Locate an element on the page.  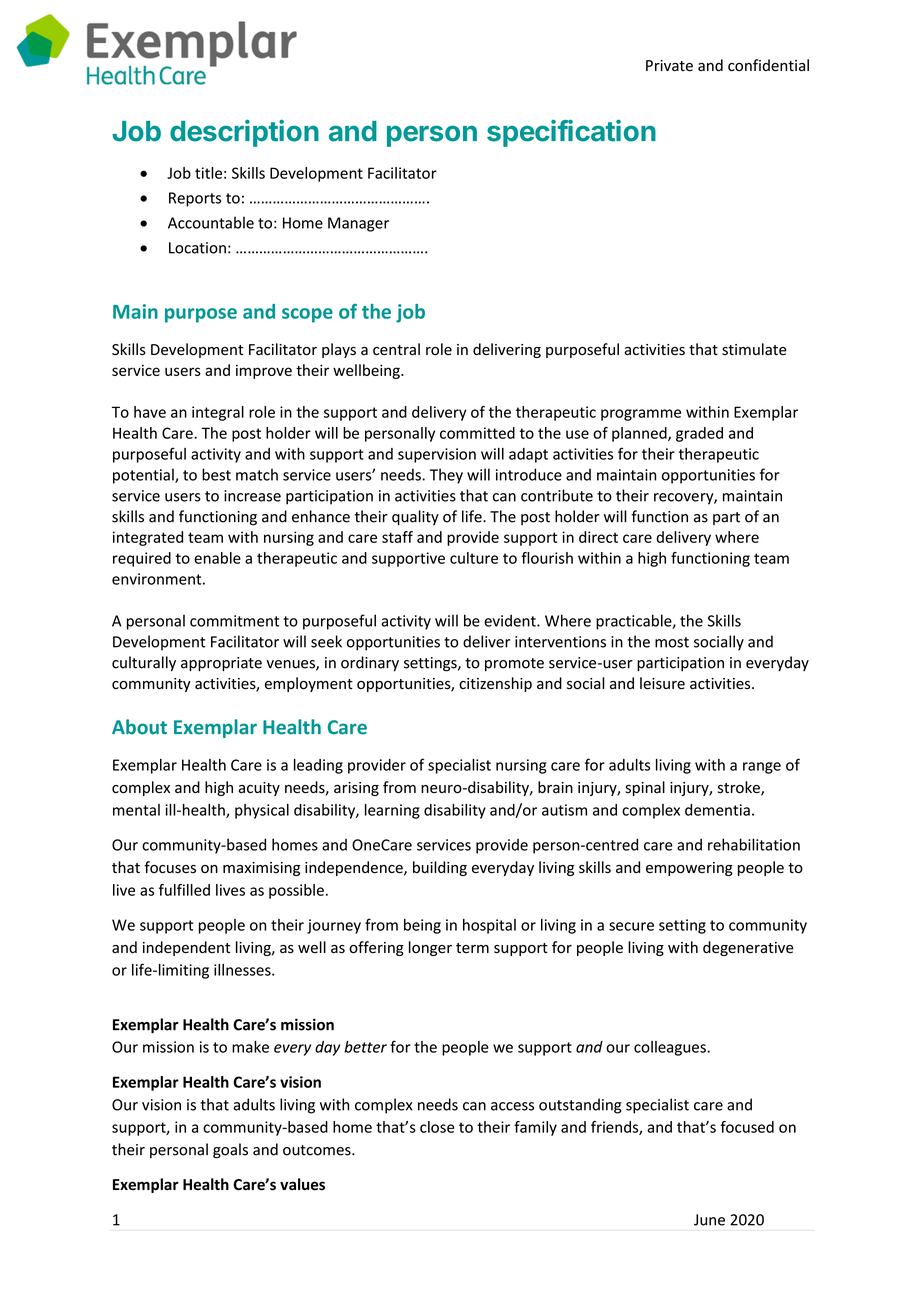
degenerative is located at coordinates (748, 948).
